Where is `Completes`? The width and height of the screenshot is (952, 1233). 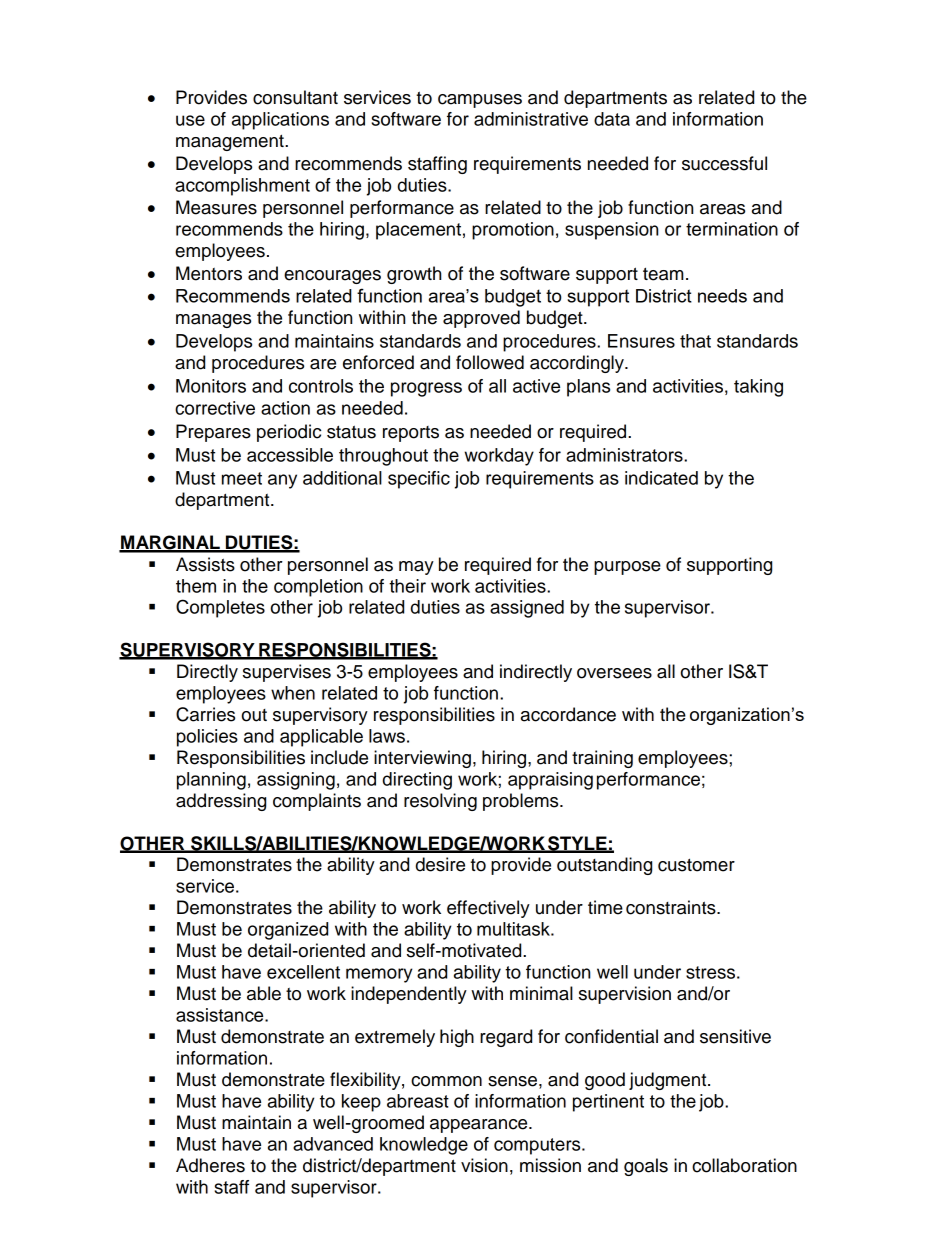 Completes is located at coordinates (220, 608).
